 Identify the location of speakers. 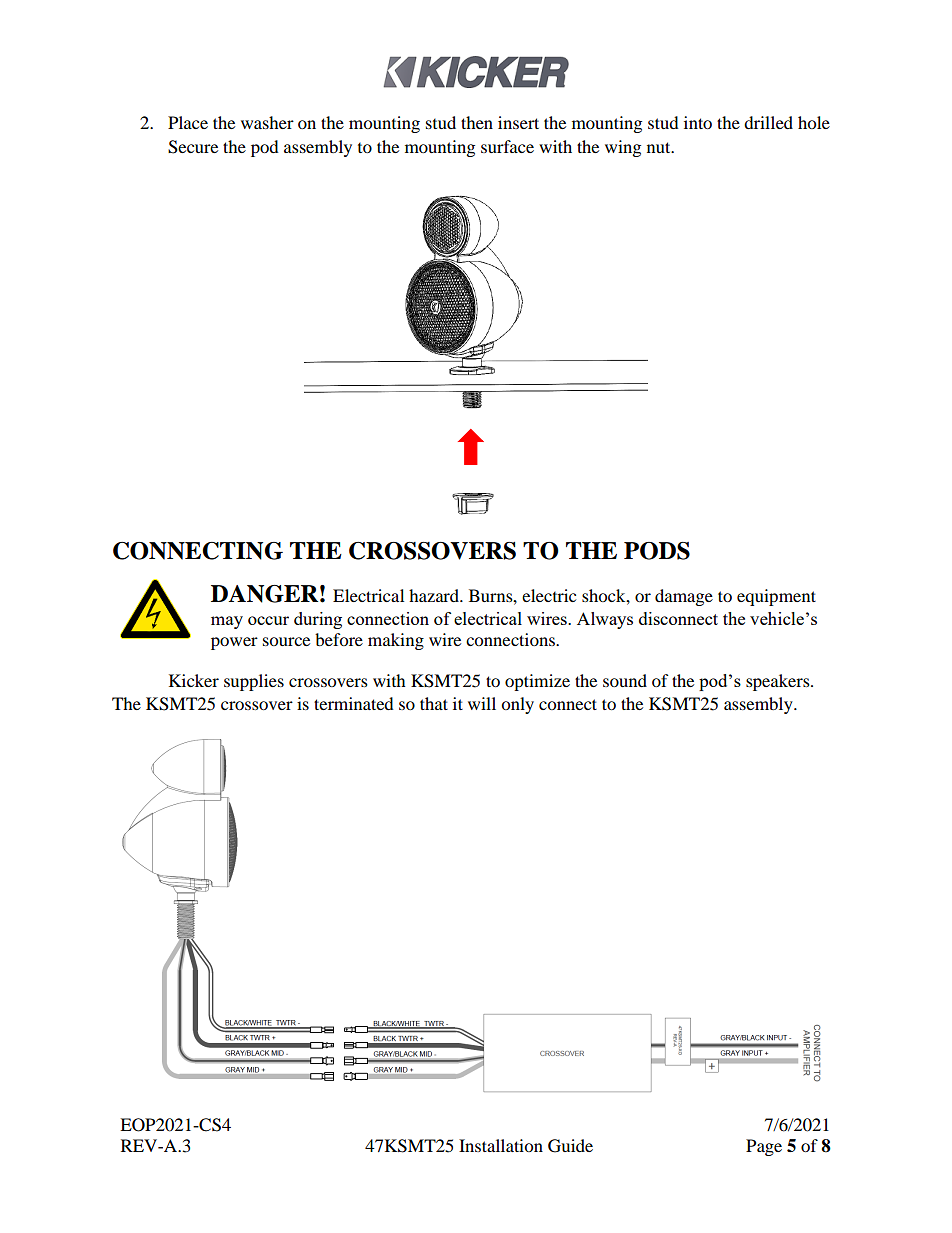
(779, 682).
